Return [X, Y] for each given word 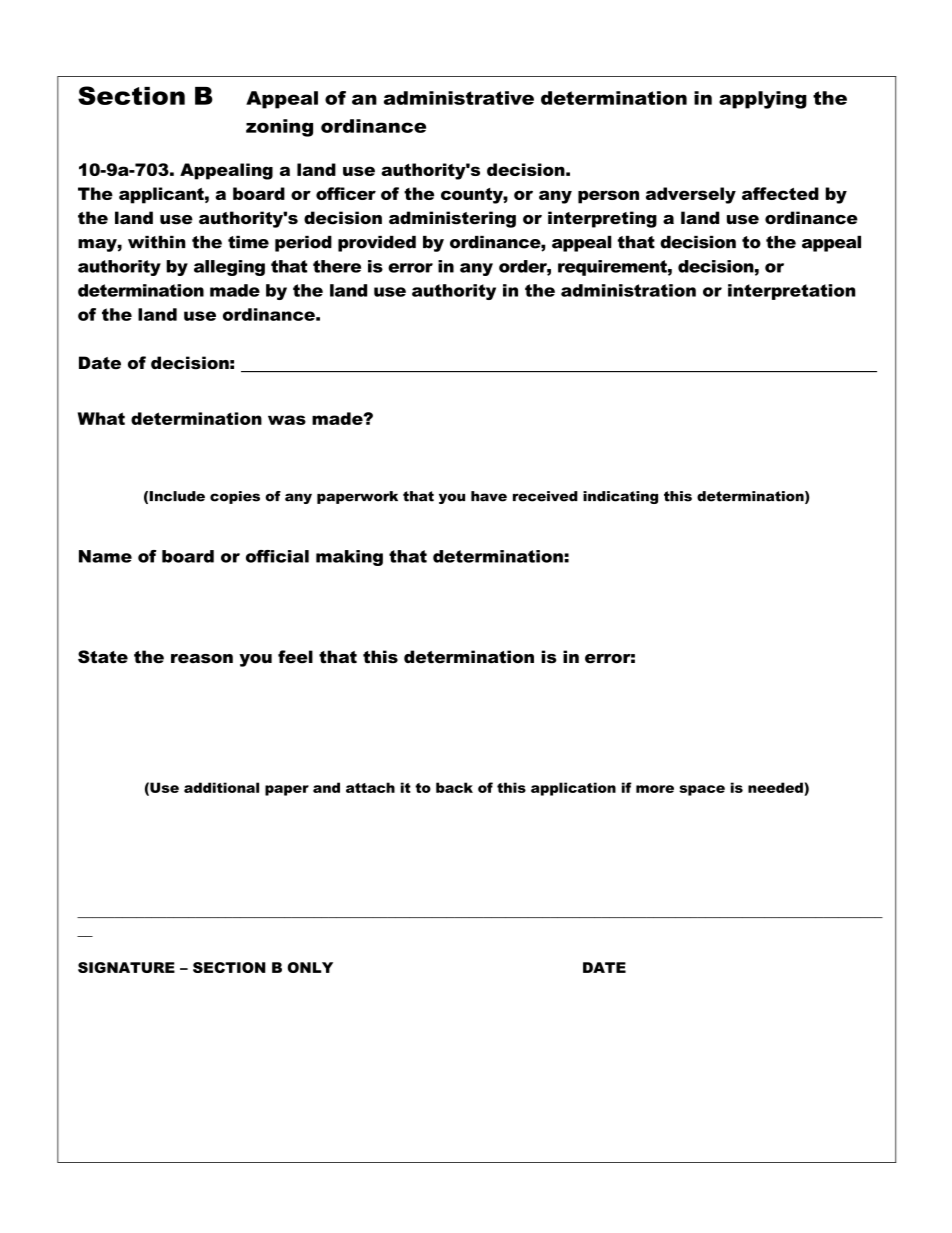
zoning [279, 128]
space [702, 790]
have [489, 496]
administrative [459, 98]
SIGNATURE [126, 967]
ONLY [310, 967]
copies [235, 497]
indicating [620, 497]
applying [763, 100]
